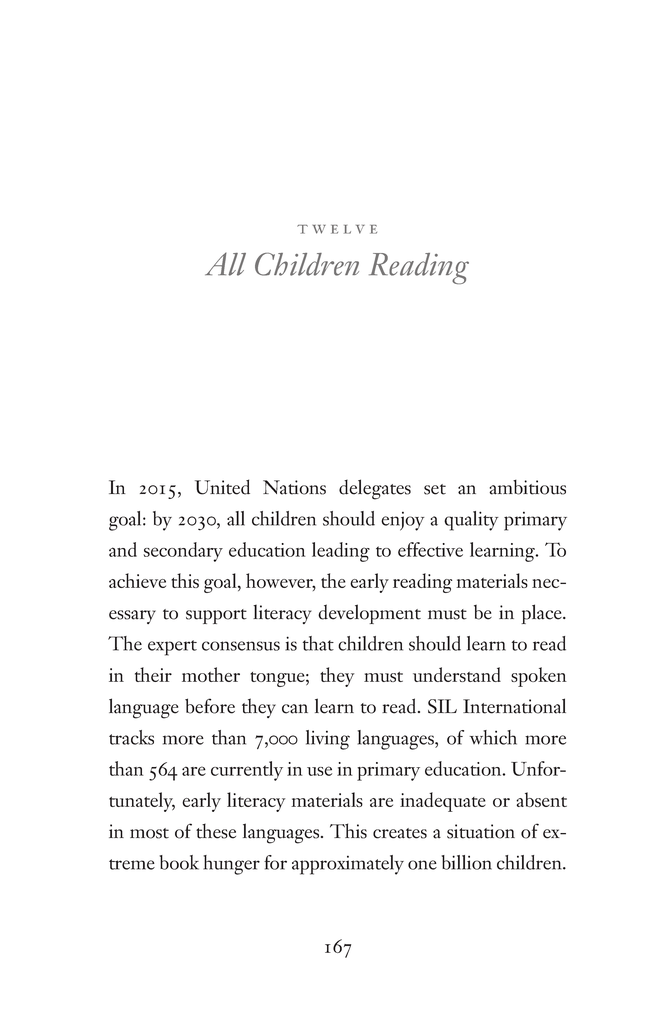 This page has height=1028, width=666. I want to click on expert, so click(172, 648).
